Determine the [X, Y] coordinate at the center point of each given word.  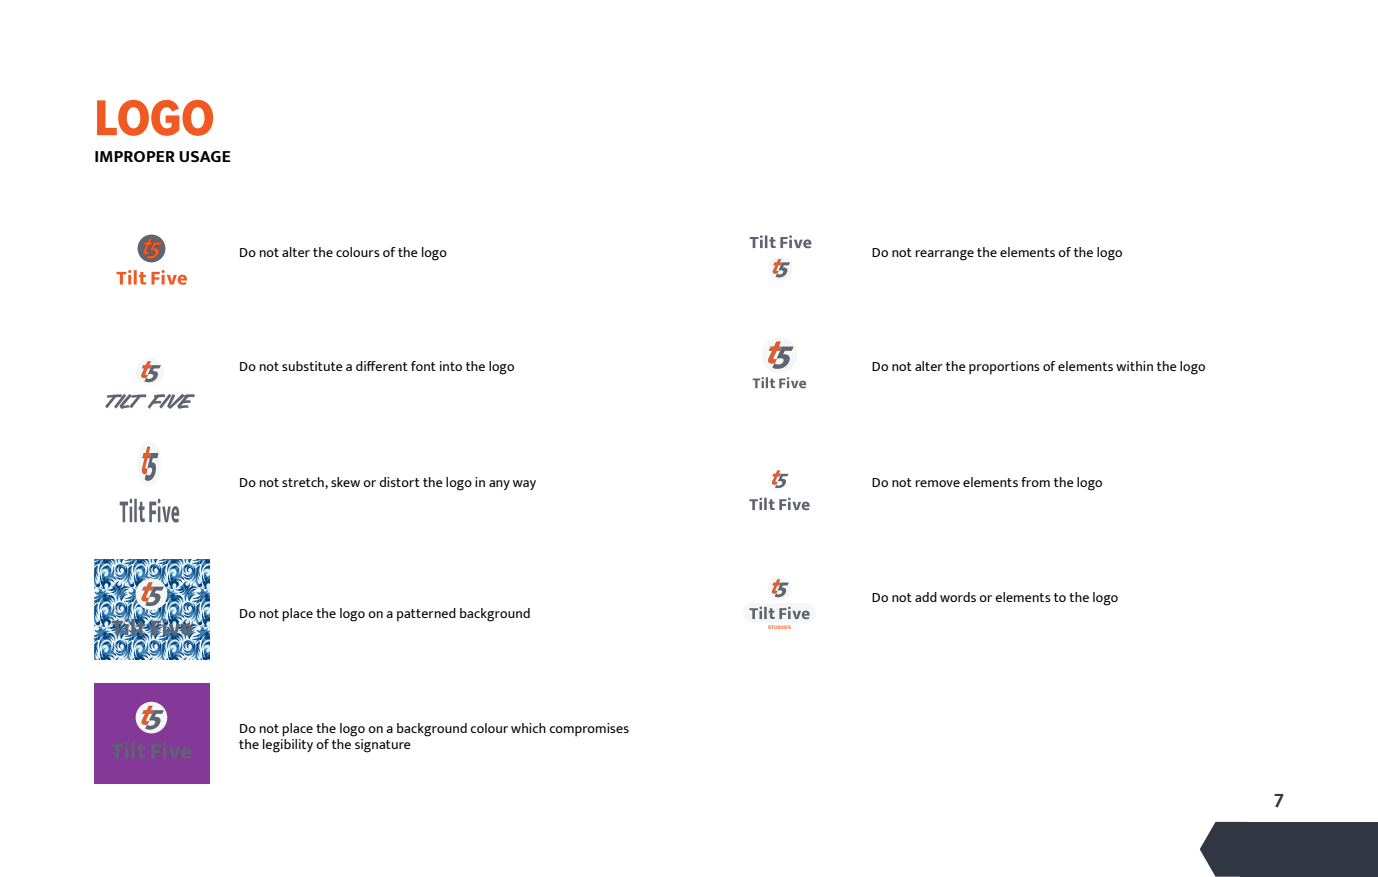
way [524, 485]
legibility [288, 746]
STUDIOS [779, 627]
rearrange [944, 255]
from [1035, 482]
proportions [1004, 368]
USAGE [204, 156]
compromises [589, 730]
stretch [304, 483]
